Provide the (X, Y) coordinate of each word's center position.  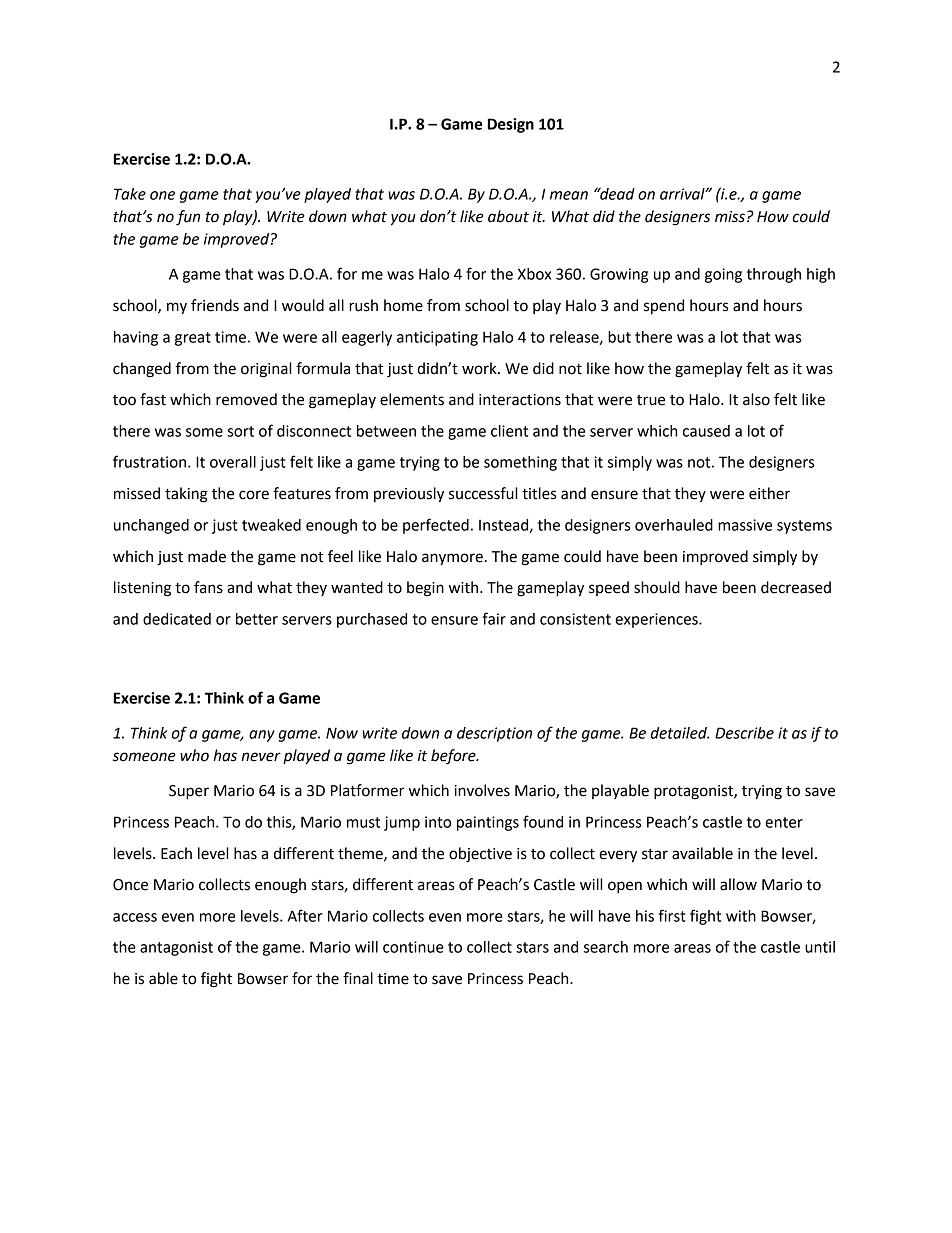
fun (188, 218)
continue (413, 947)
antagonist (176, 948)
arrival (683, 194)
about (508, 216)
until (820, 947)
